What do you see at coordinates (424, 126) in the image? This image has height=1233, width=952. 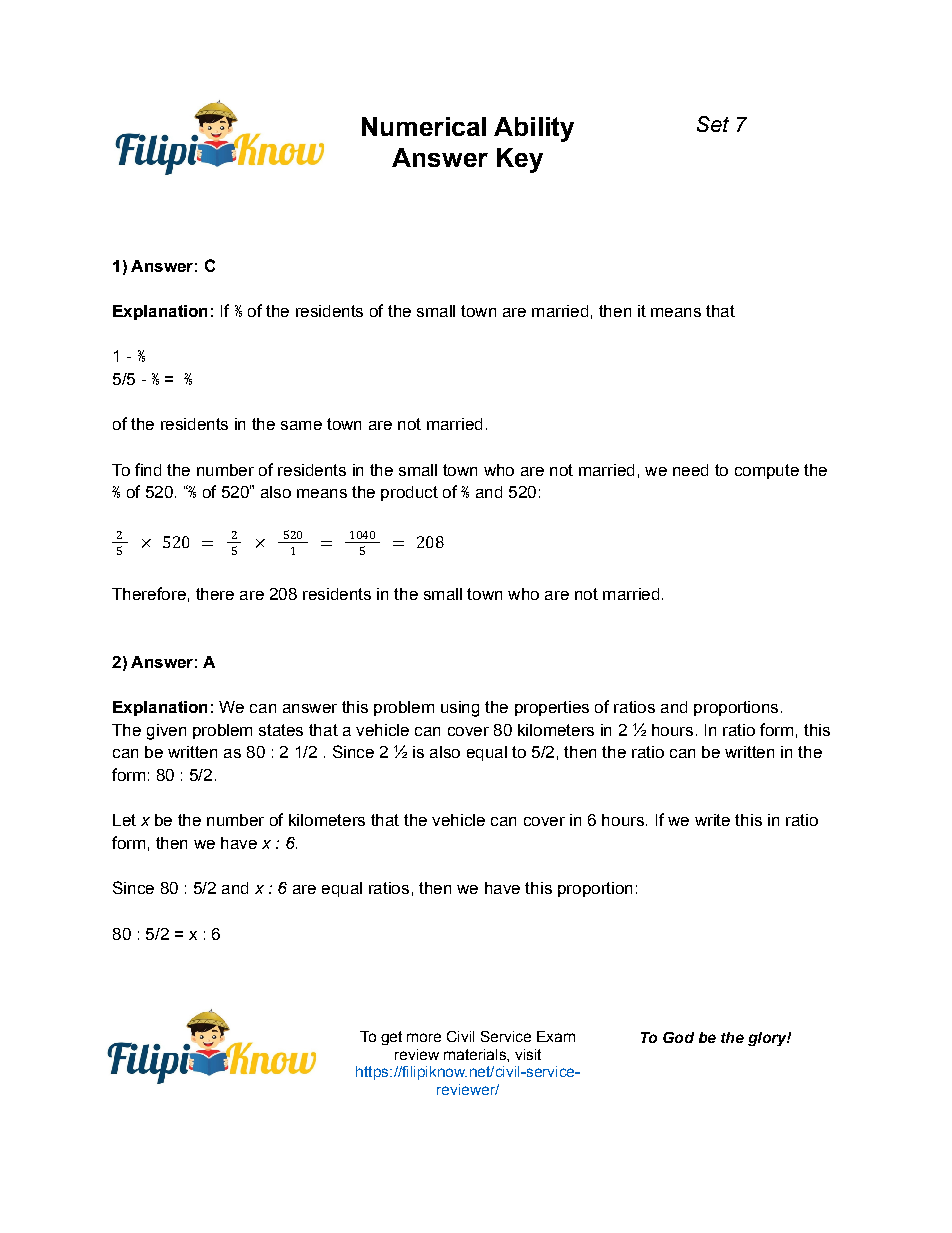 I see `Numerical` at bounding box center [424, 126].
